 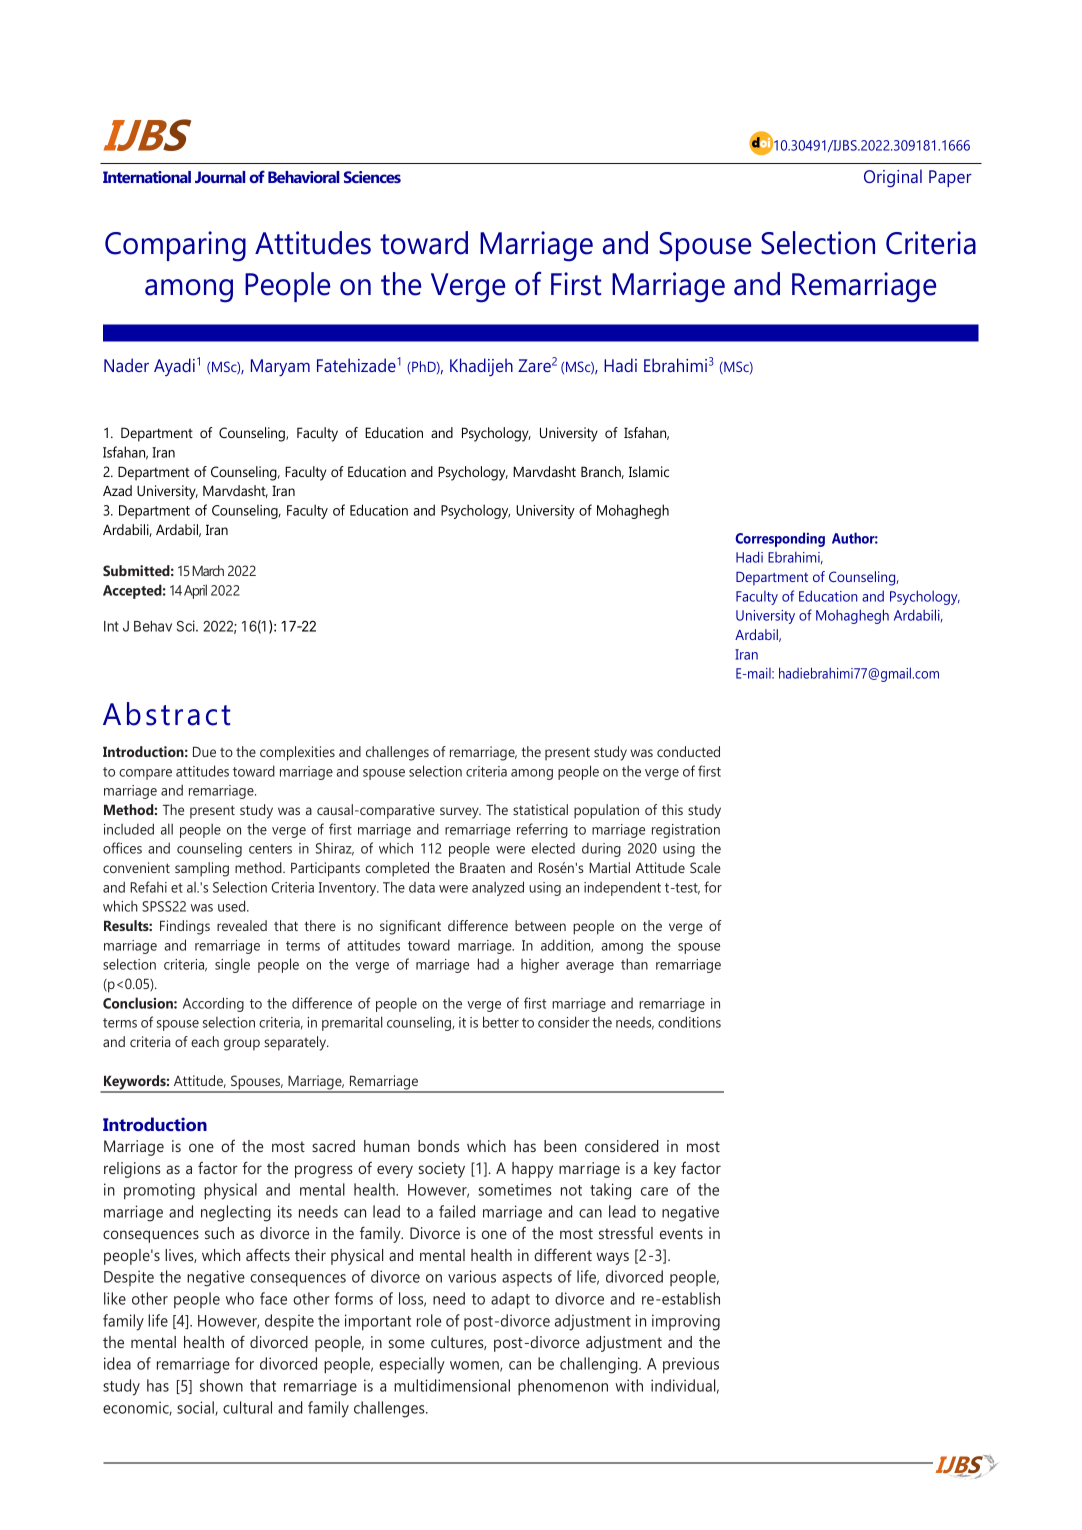 What do you see at coordinates (649, 471) in the document?
I see `Islamic` at bounding box center [649, 471].
